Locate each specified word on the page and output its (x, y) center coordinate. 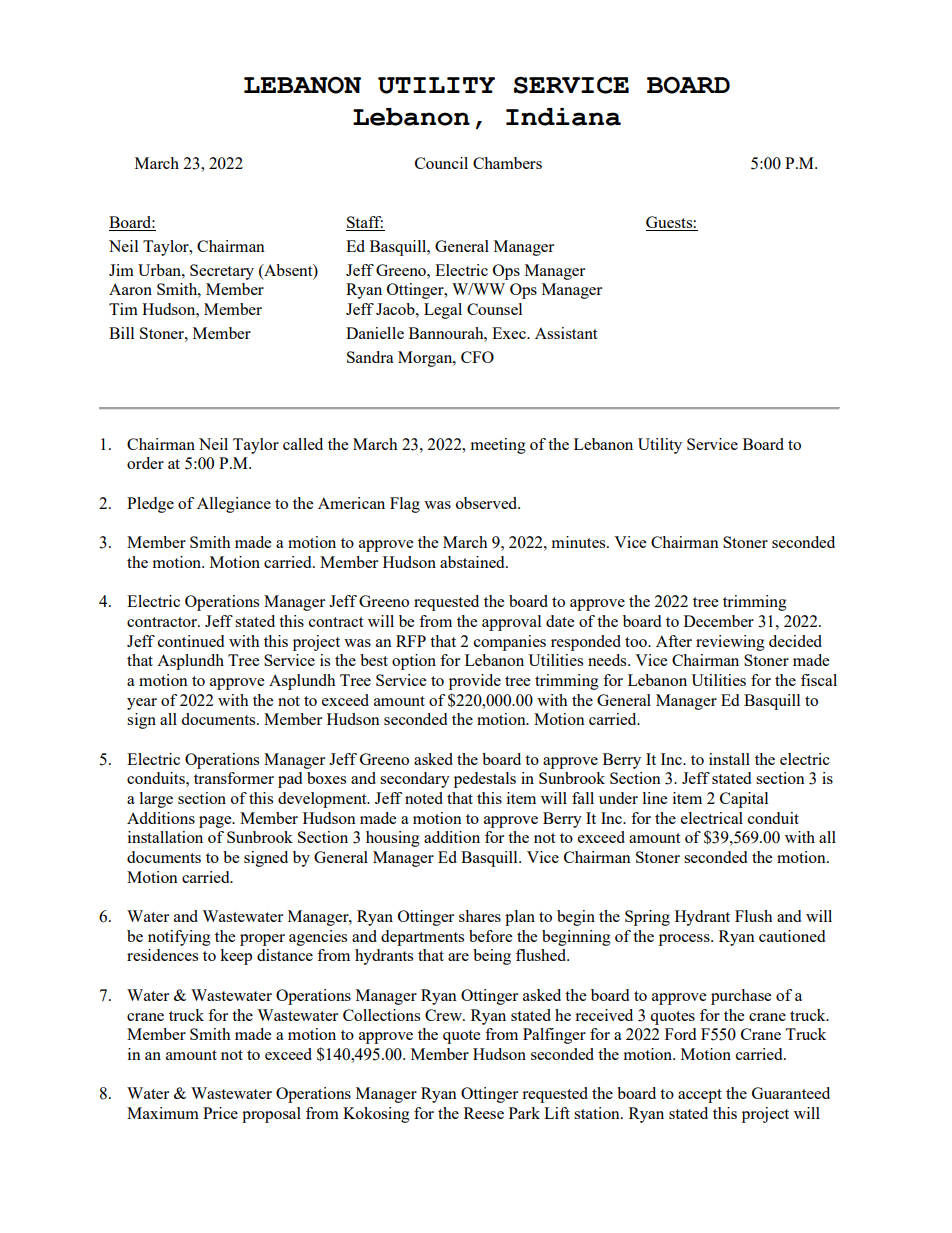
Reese (484, 1113)
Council (441, 163)
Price (220, 1113)
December (719, 621)
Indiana (563, 117)
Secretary (222, 272)
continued (191, 641)
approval (511, 623)
